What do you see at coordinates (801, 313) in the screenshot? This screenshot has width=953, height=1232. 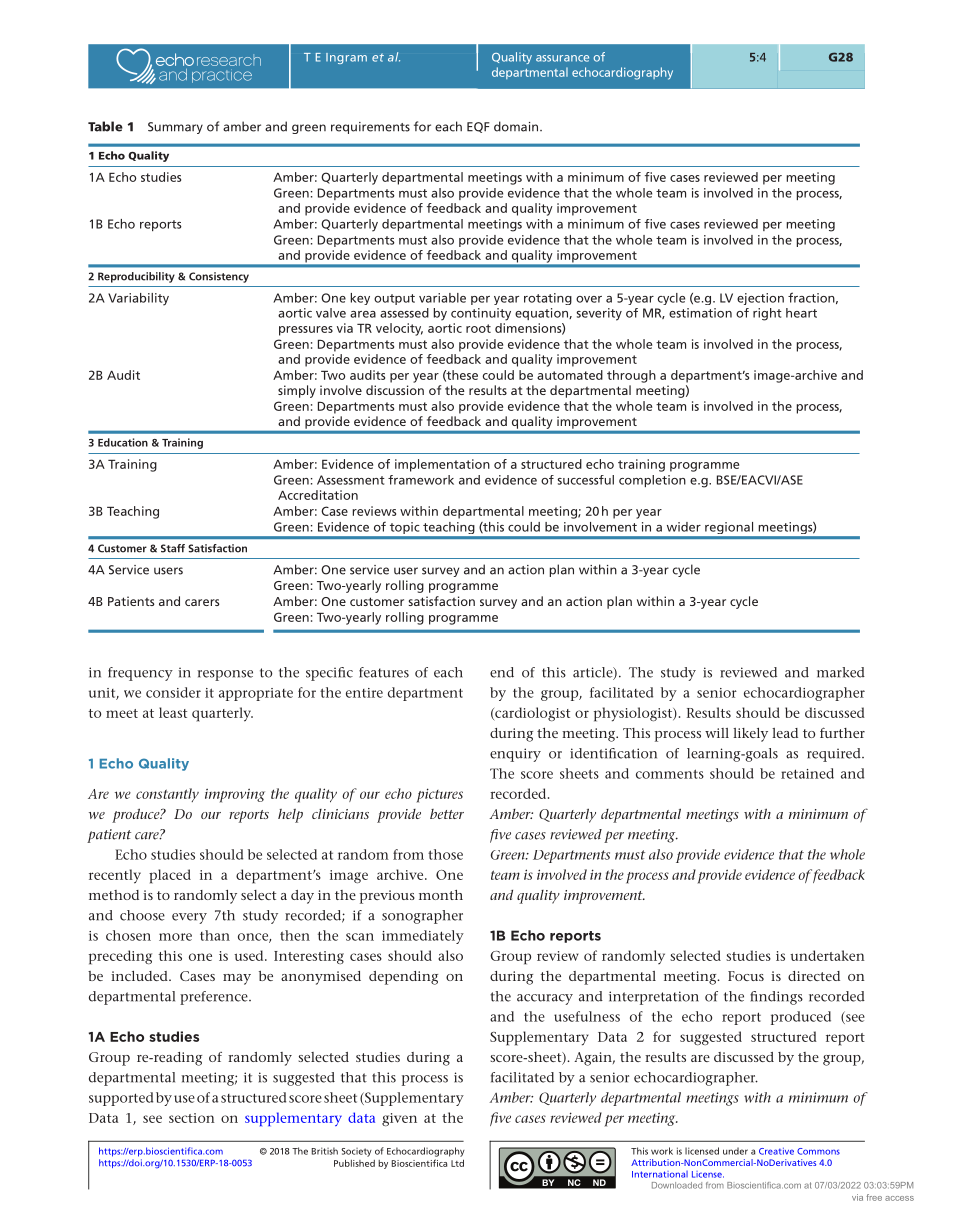 I see `heart` at bounding box center [801, 313].
